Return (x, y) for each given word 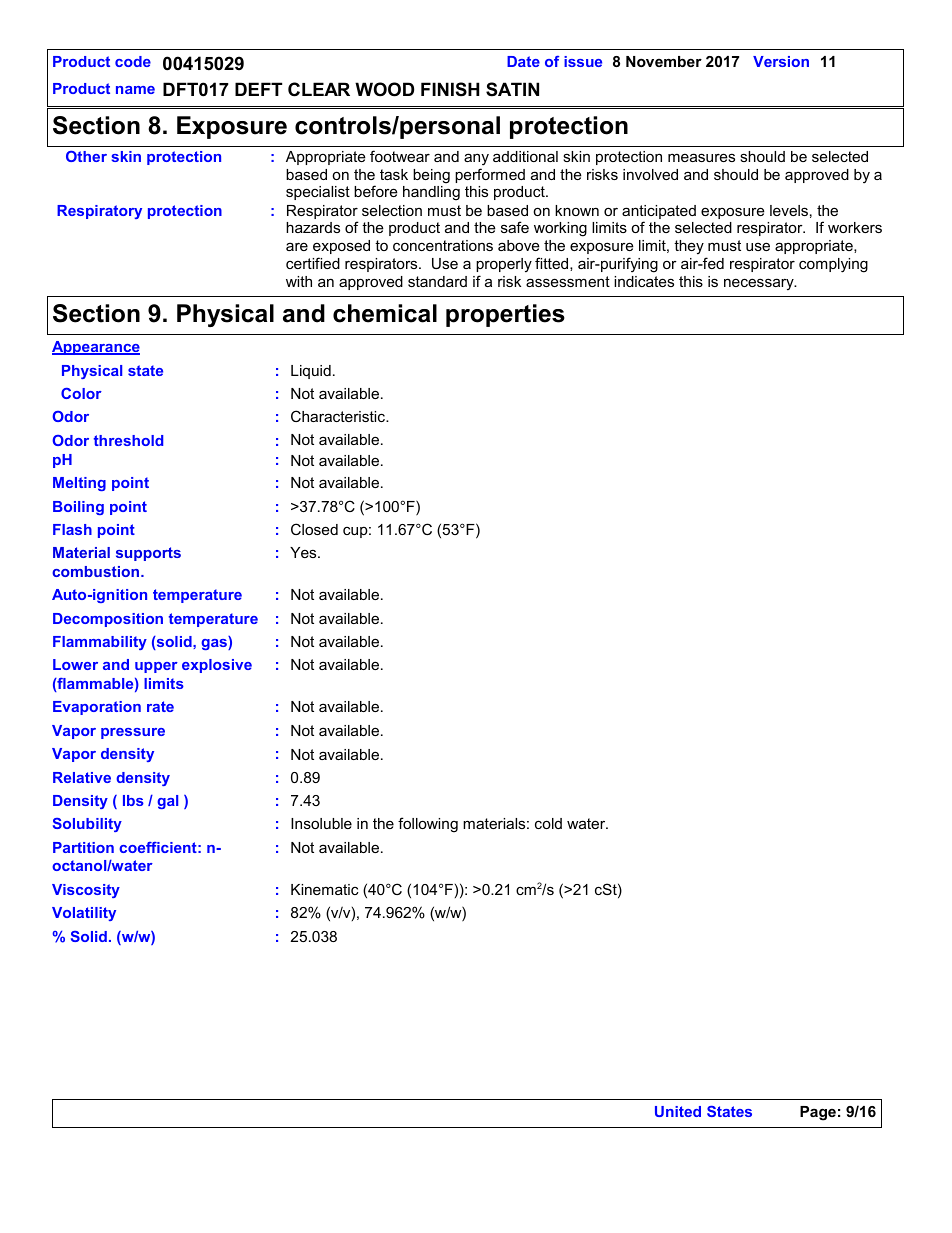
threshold (128, 440)
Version (781, 61)
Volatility (84, 914)
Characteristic (339, 416)
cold (548, 823)
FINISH (450, 89)
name (135, 90)
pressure (133, 733)
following (428, 825)
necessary (760, 284)
